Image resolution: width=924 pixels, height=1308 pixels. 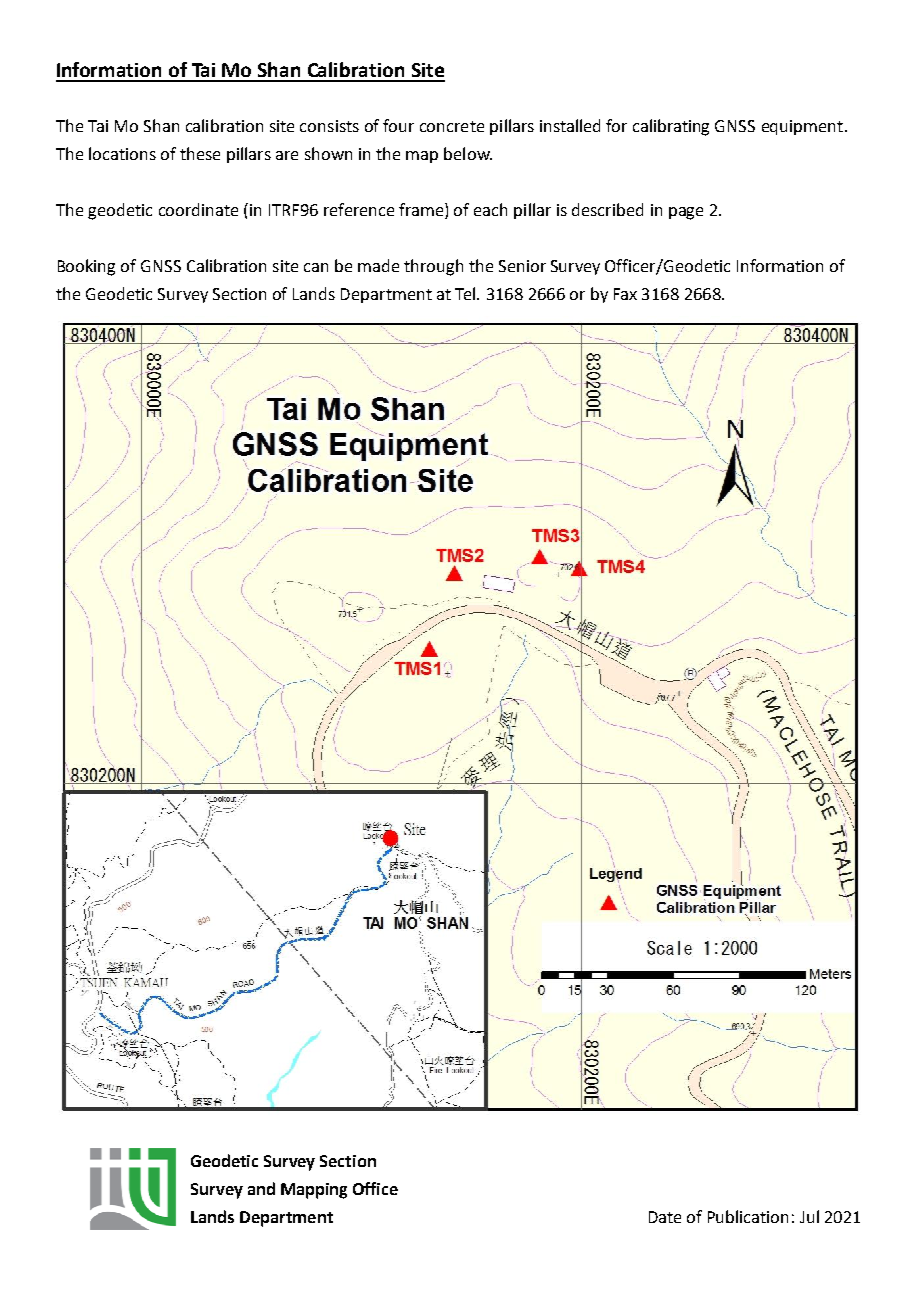 What do you see at coordinates (465, 293) in the screenshot?
I see `Tel` at bounding box center [465, 293].
